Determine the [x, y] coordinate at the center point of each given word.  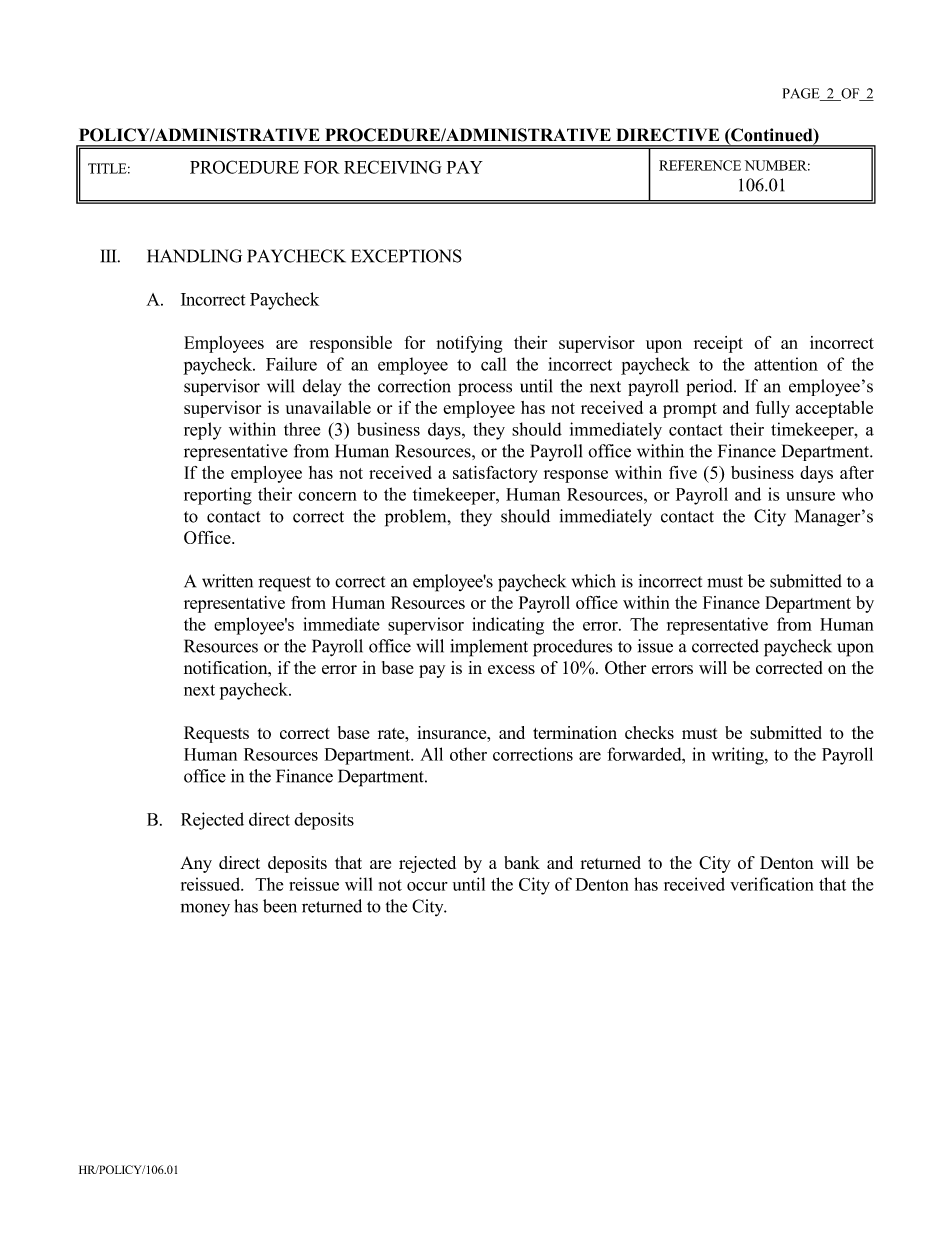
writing [739, 756]
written [227, 581]
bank [522, 862]
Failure [291, 364]
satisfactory [495, 474]
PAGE [802, 94]
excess [511, 669]
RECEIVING [393, 167]
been [280, 906]
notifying [469, 344]
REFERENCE [700, 165]
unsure [810, 496]
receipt [718, 344]
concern [327, 496]
